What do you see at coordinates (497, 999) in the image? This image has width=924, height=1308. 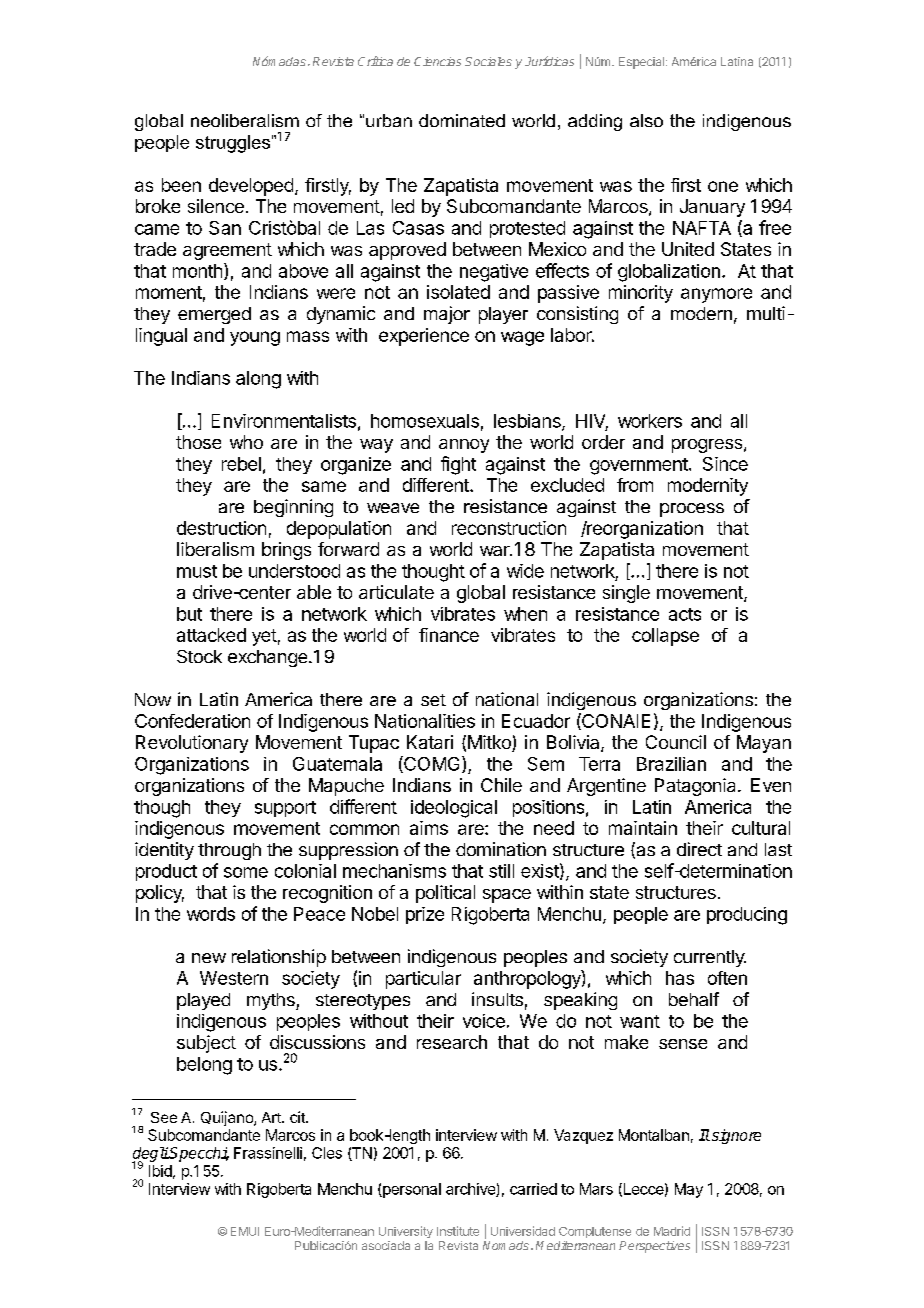 I see `insults` at bounding box center [497, 999].
